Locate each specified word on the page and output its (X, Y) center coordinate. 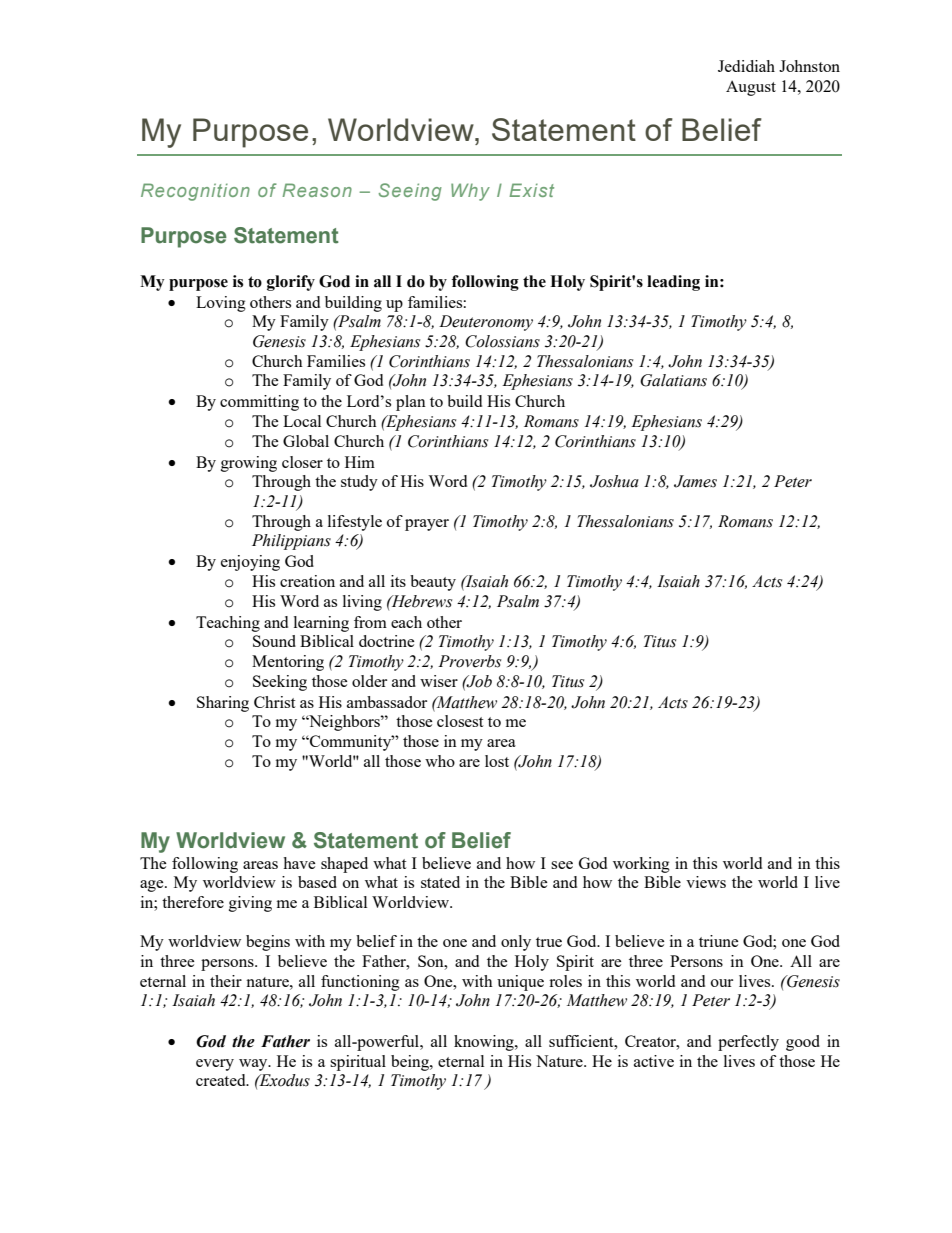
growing (249, 464)
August (751, 88)
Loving (221, 304)
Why (470, 192)
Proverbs (469, 661)
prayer (427, 525)
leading (673, 283)
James (695, 481)
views (706, 882)
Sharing (223, 704)
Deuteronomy (486, 323)
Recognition (195, 192)
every (215, 1065)
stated (440, 882)
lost (497, 761)
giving (250, 904)
